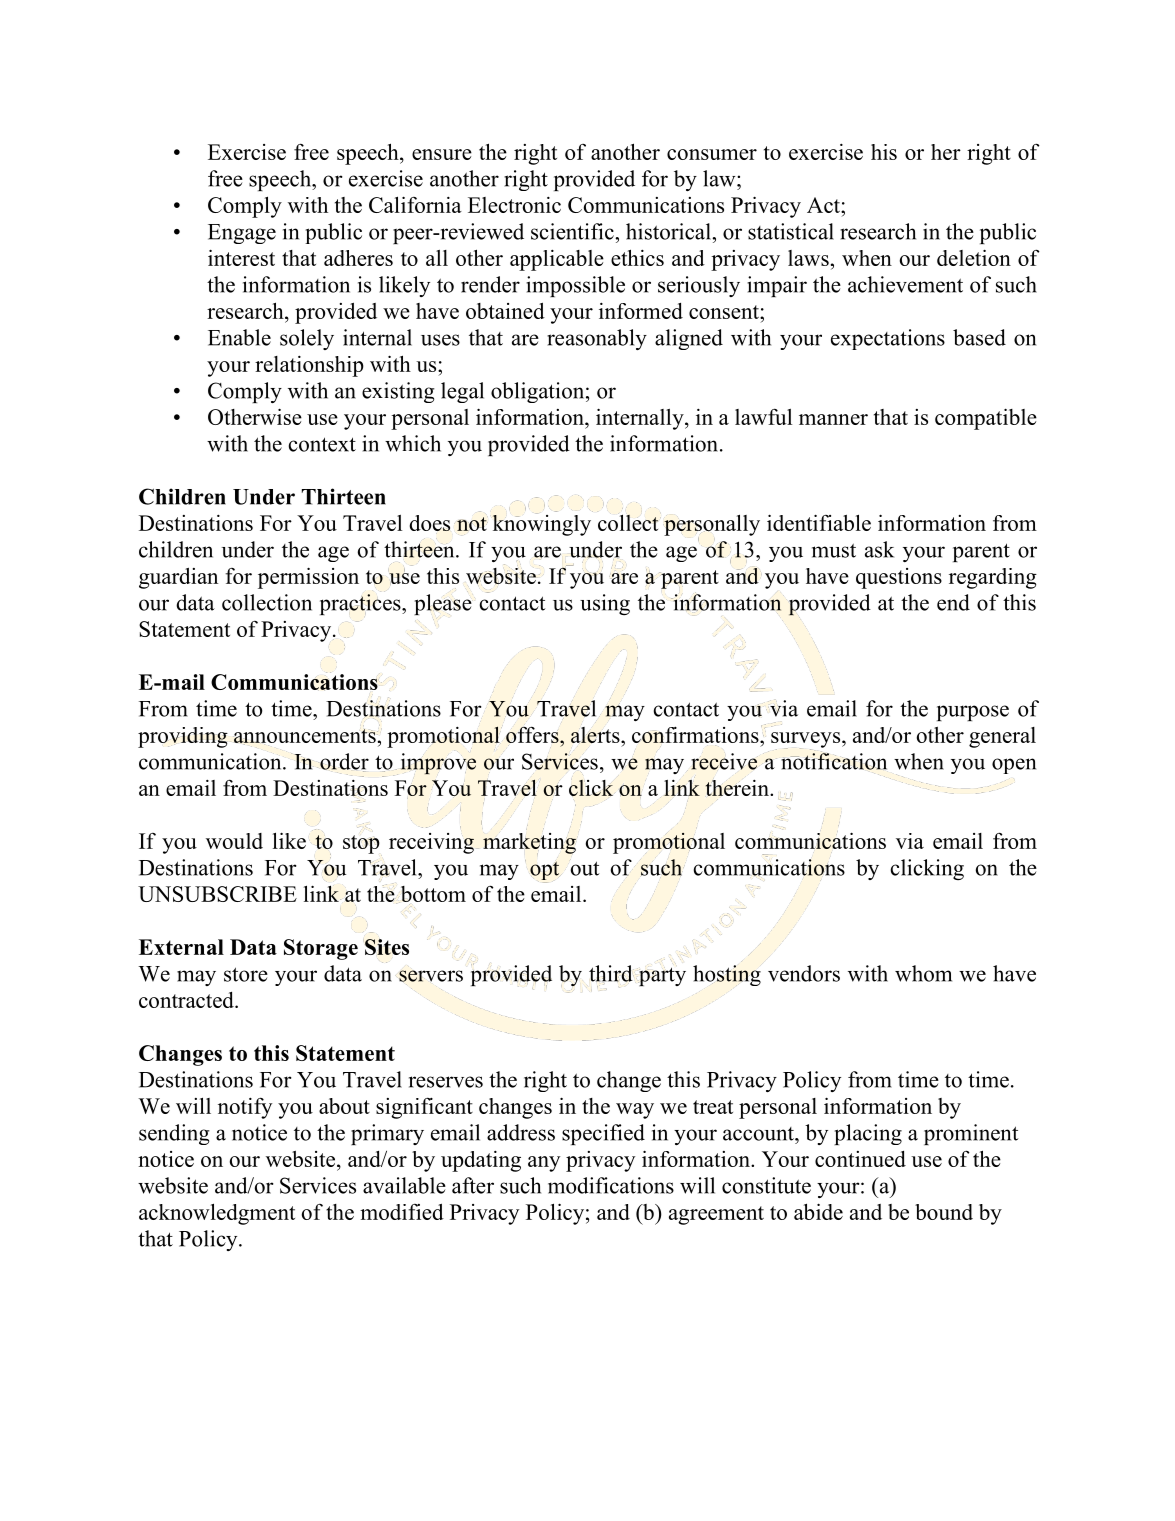 The image size is (1175, 1521). Describe the element at coordinates (542, 524) in the document. I see `knowingly` at that location.
